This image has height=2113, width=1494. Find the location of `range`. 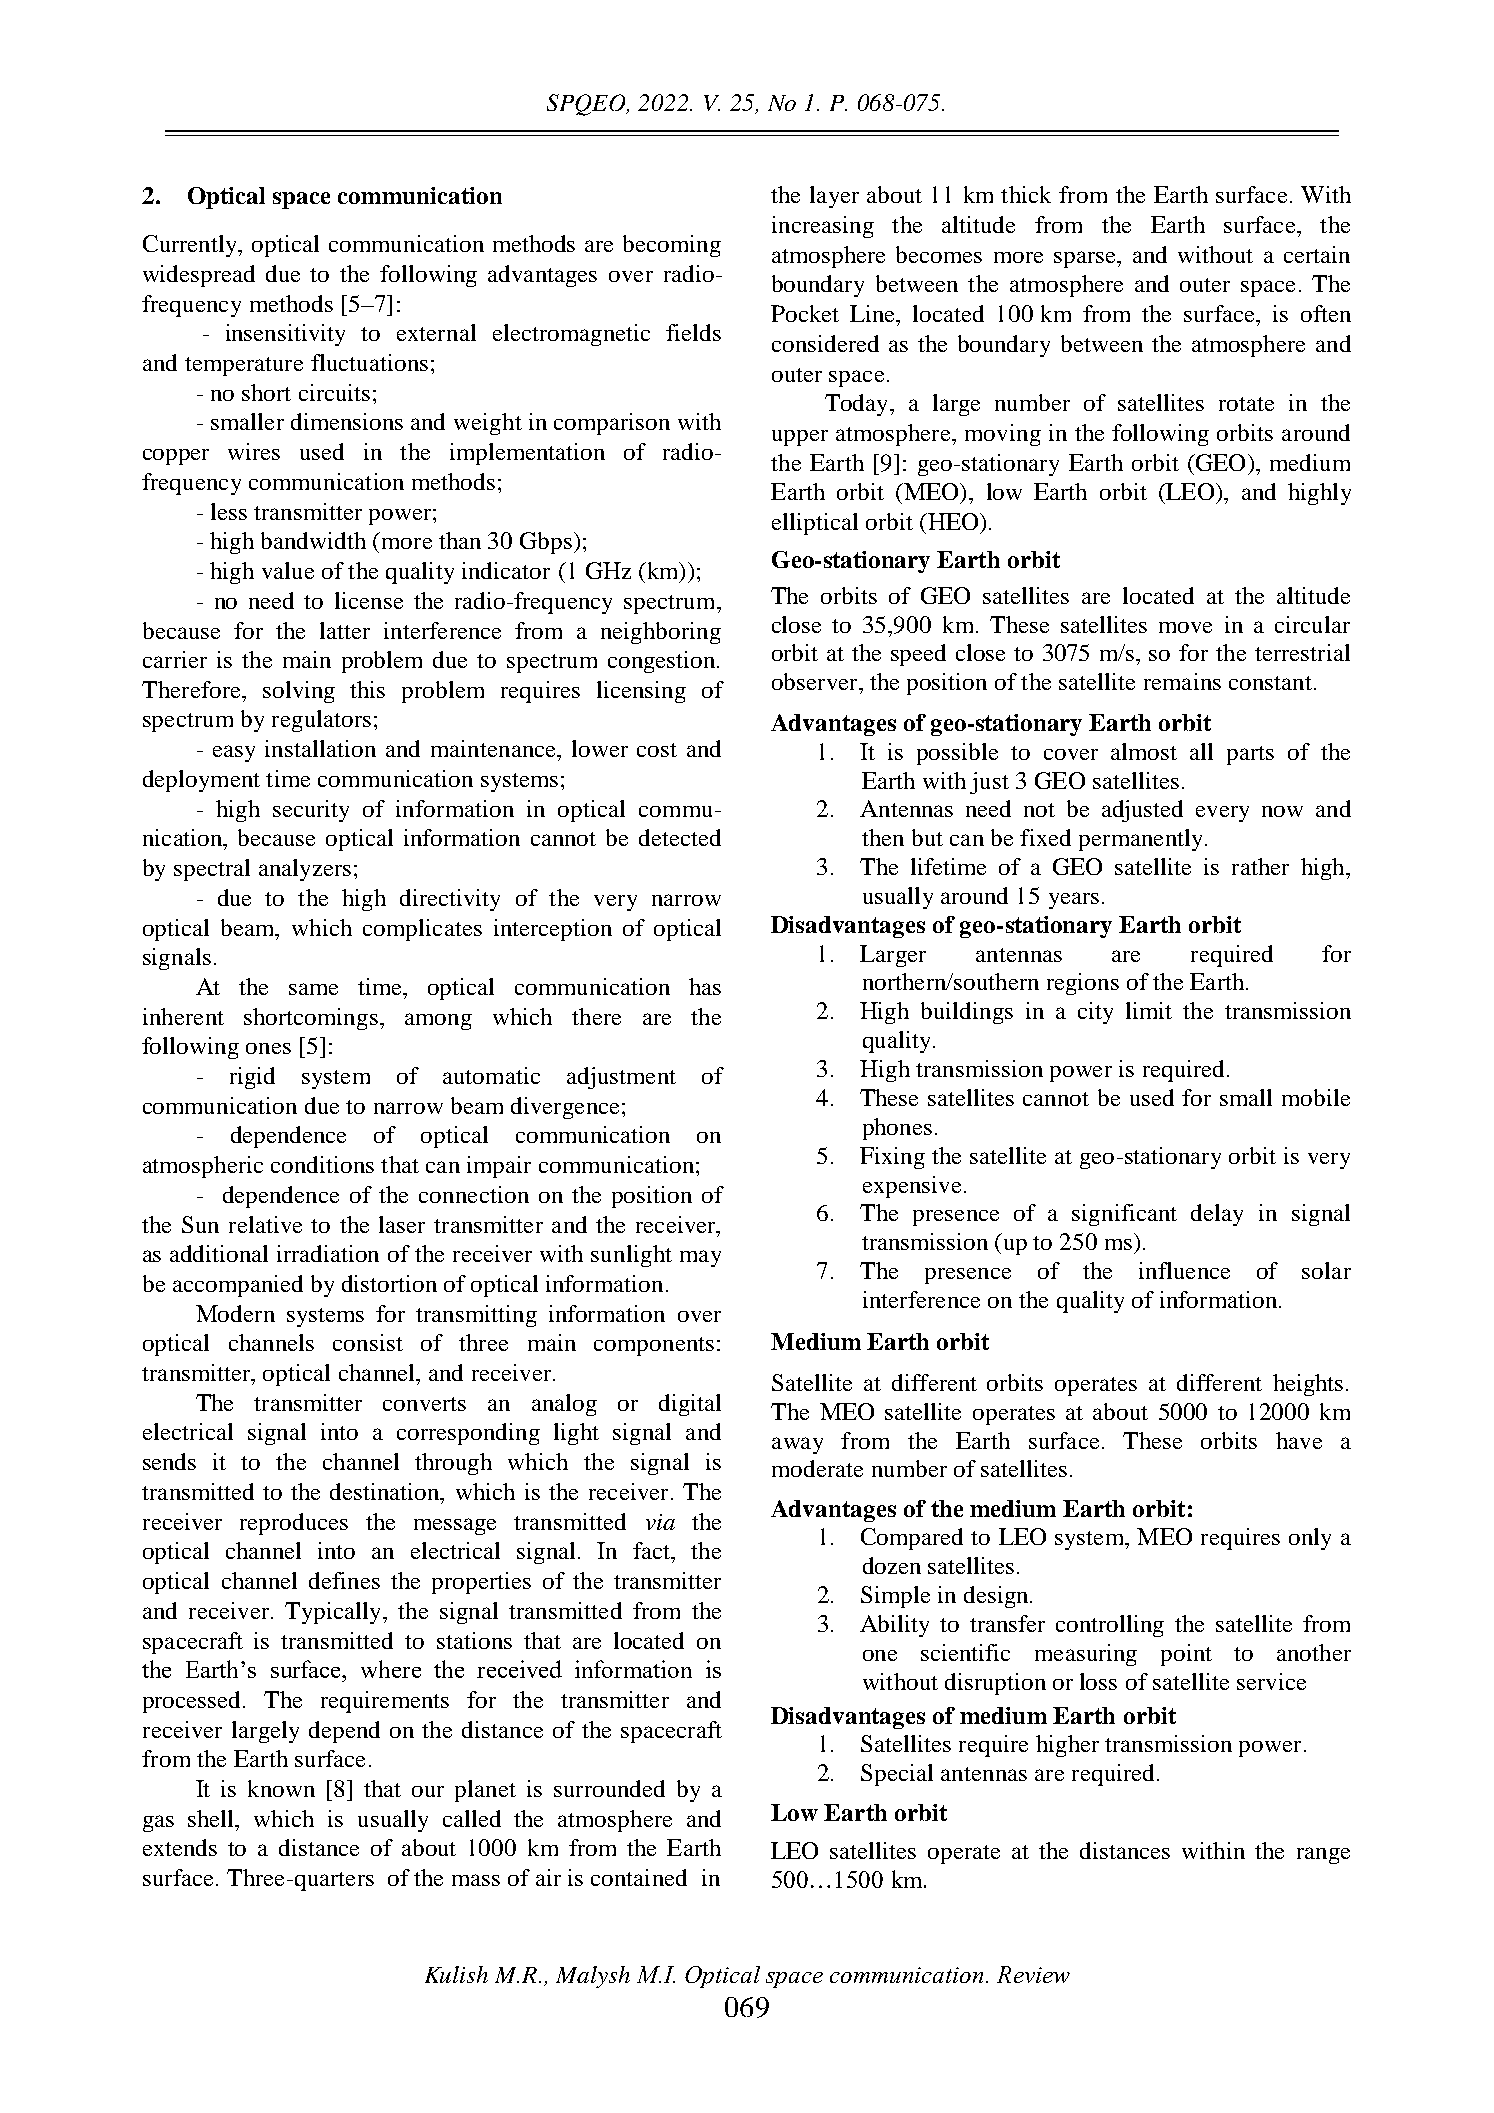

range is located at coordinates (1323, 1855).
